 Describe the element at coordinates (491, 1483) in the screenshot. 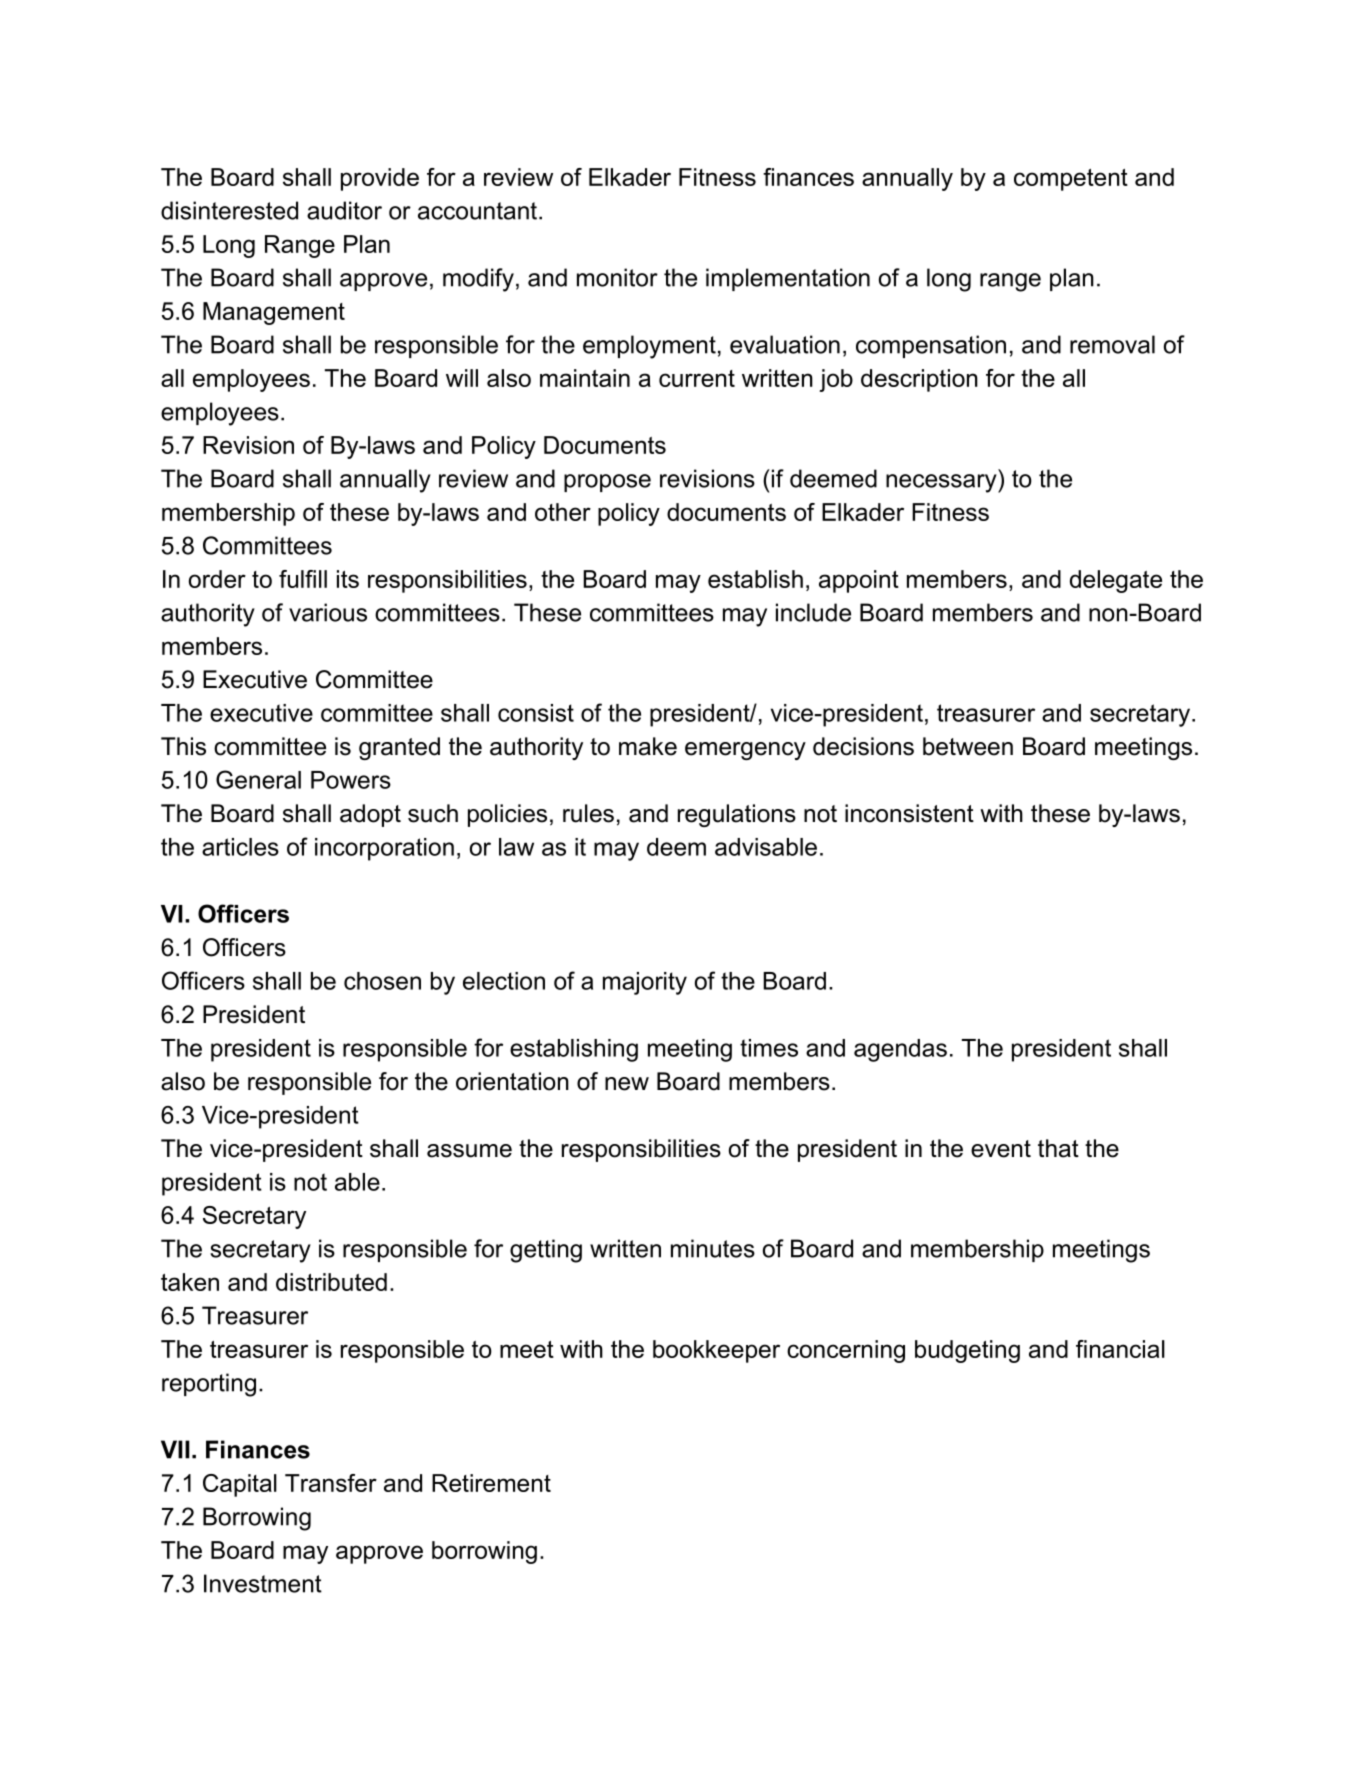

I see `Retirement` at that location.
